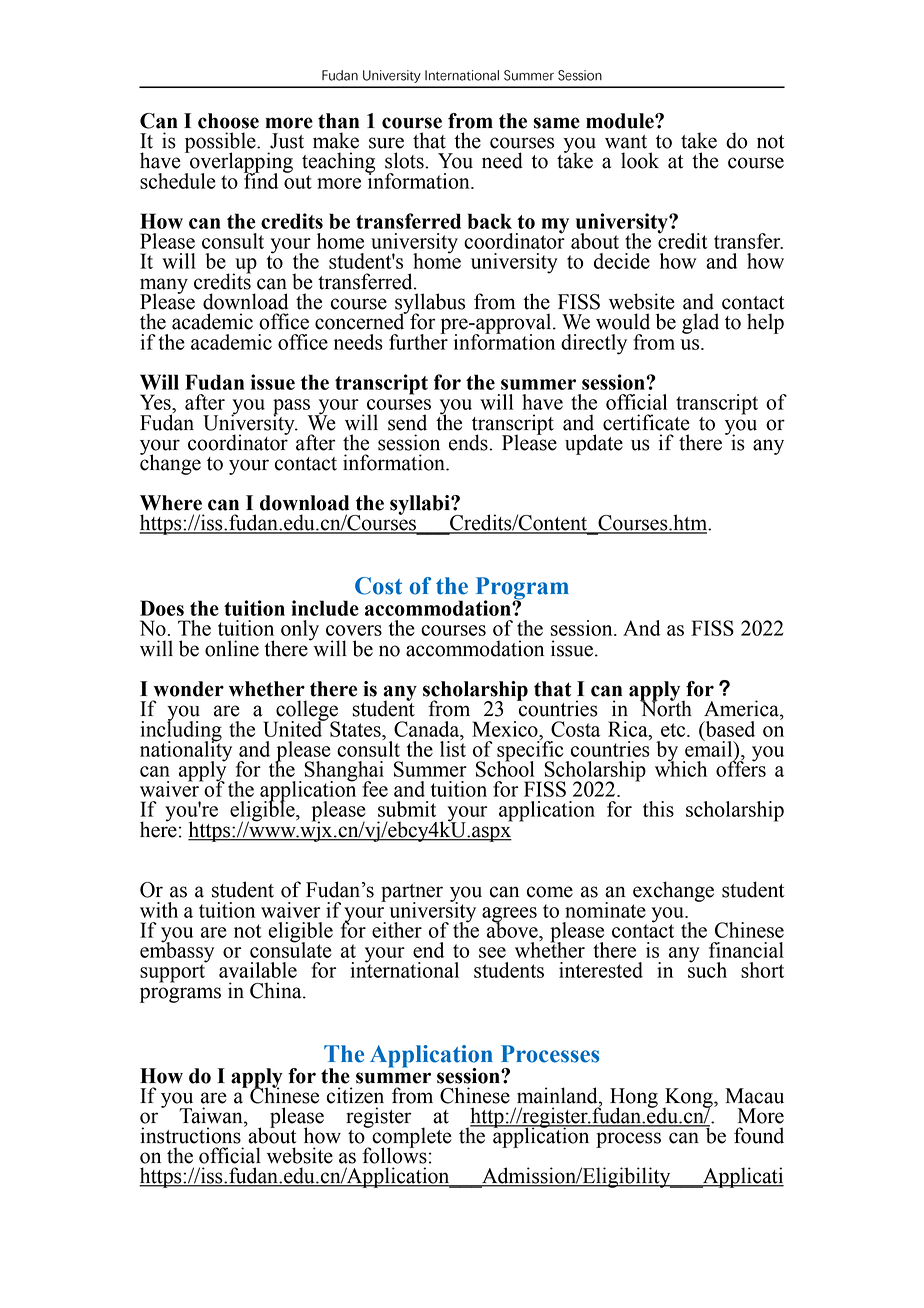  What do you see at coordinates (292, 408) in the screenshot?
I see `pass` at bounding box center [292, 408].
